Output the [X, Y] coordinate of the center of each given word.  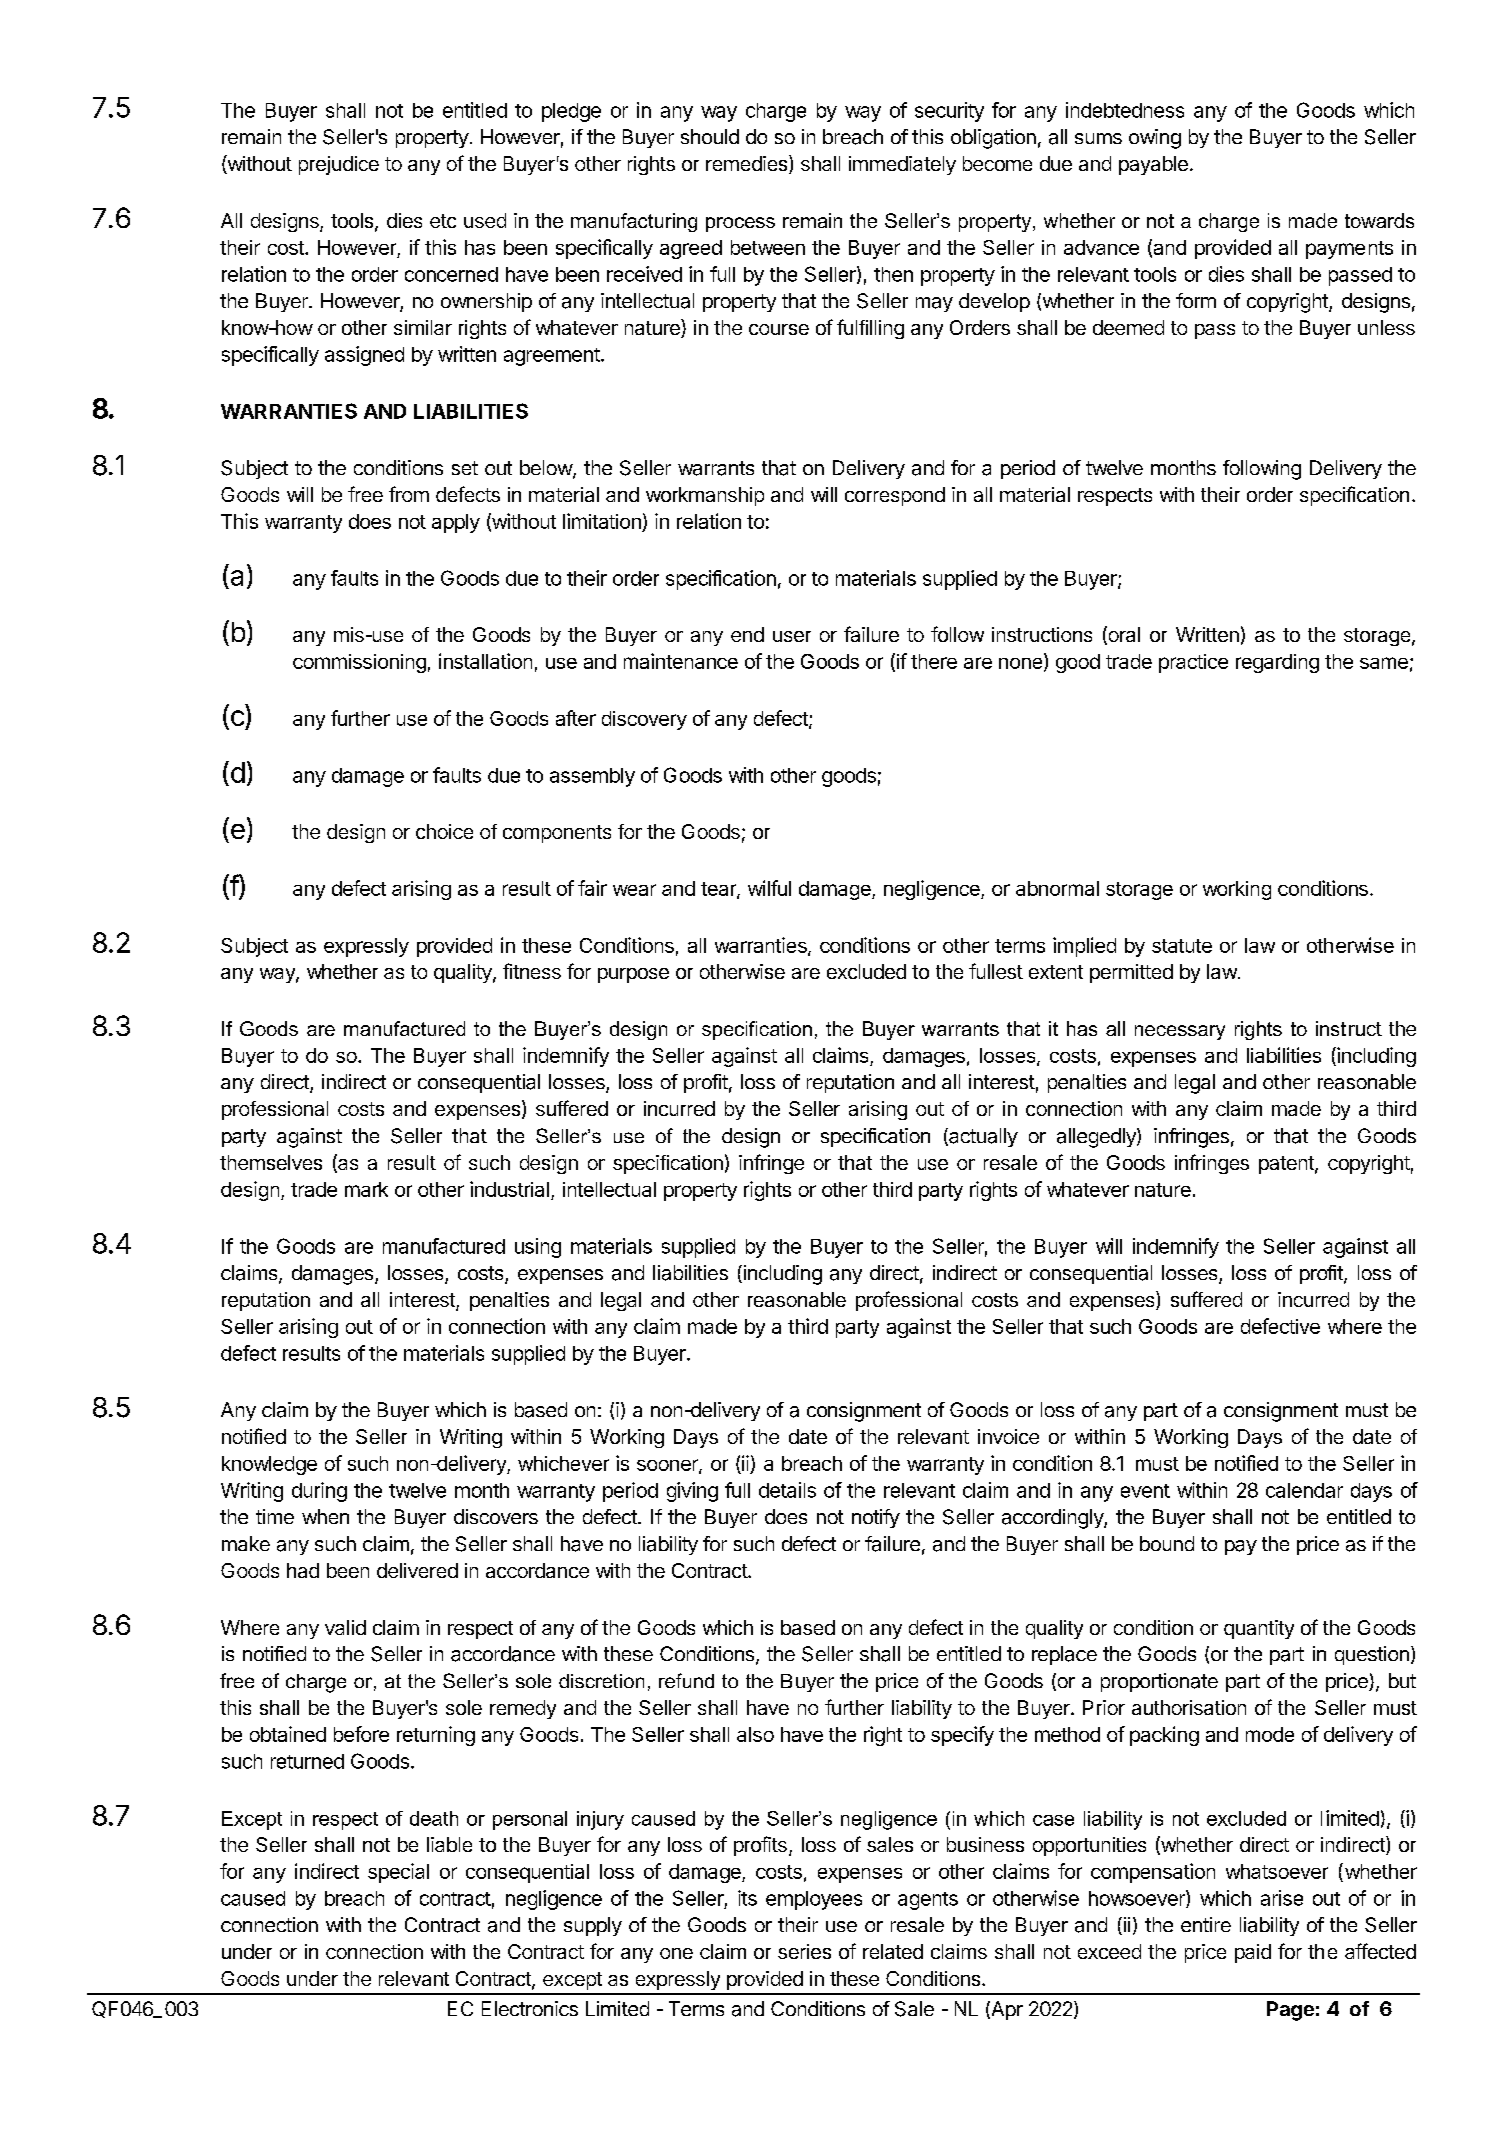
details [787, 1490]
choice [444, 831]
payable [1153, 165]
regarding [1277, 663]
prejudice [339, 165]
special [398, 1873]
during [319, 1492]
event [1145, 1491]
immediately [902, 165]
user [792, 636]
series [804, 1951]
